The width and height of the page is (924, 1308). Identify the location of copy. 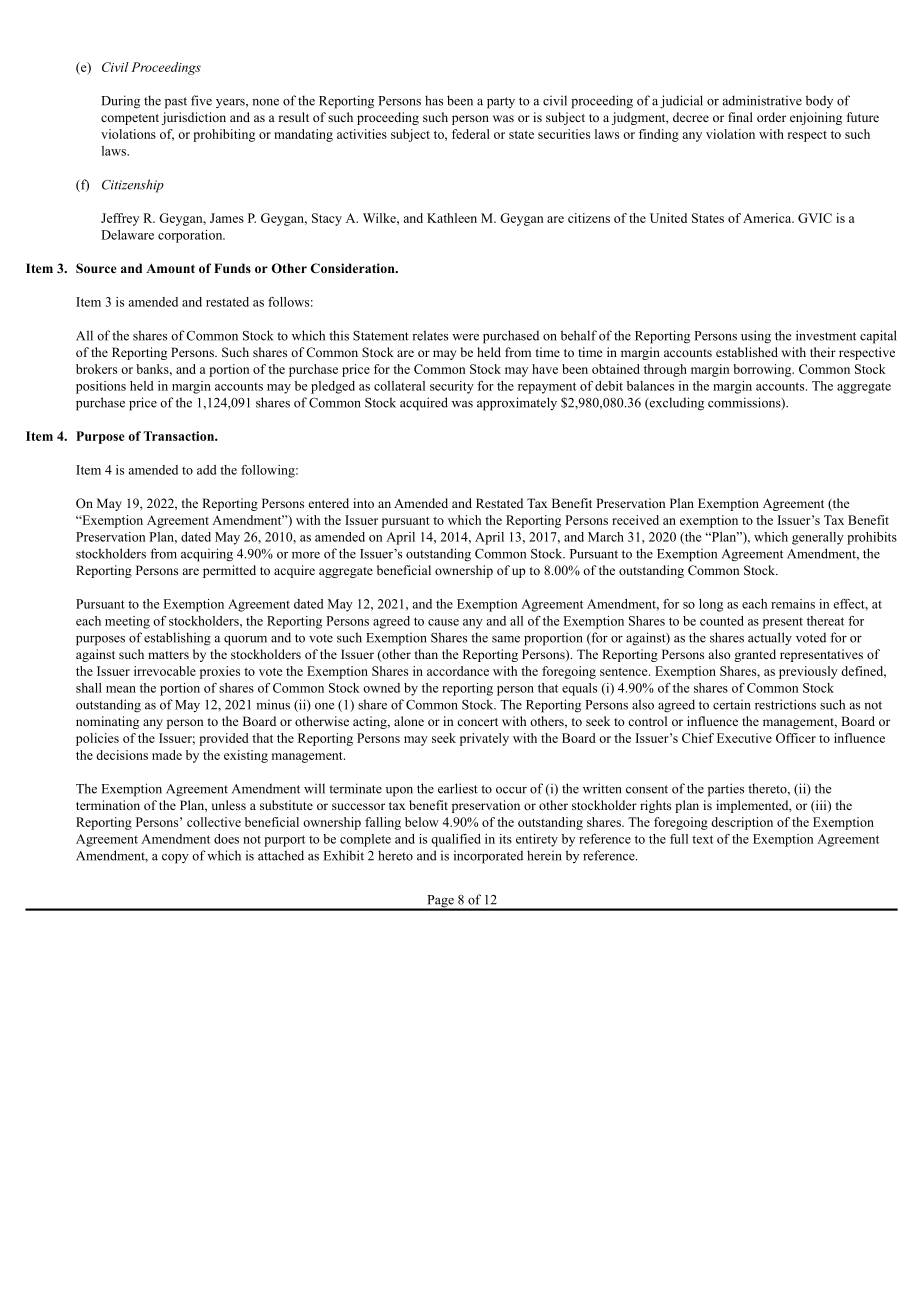
(175, 859).
